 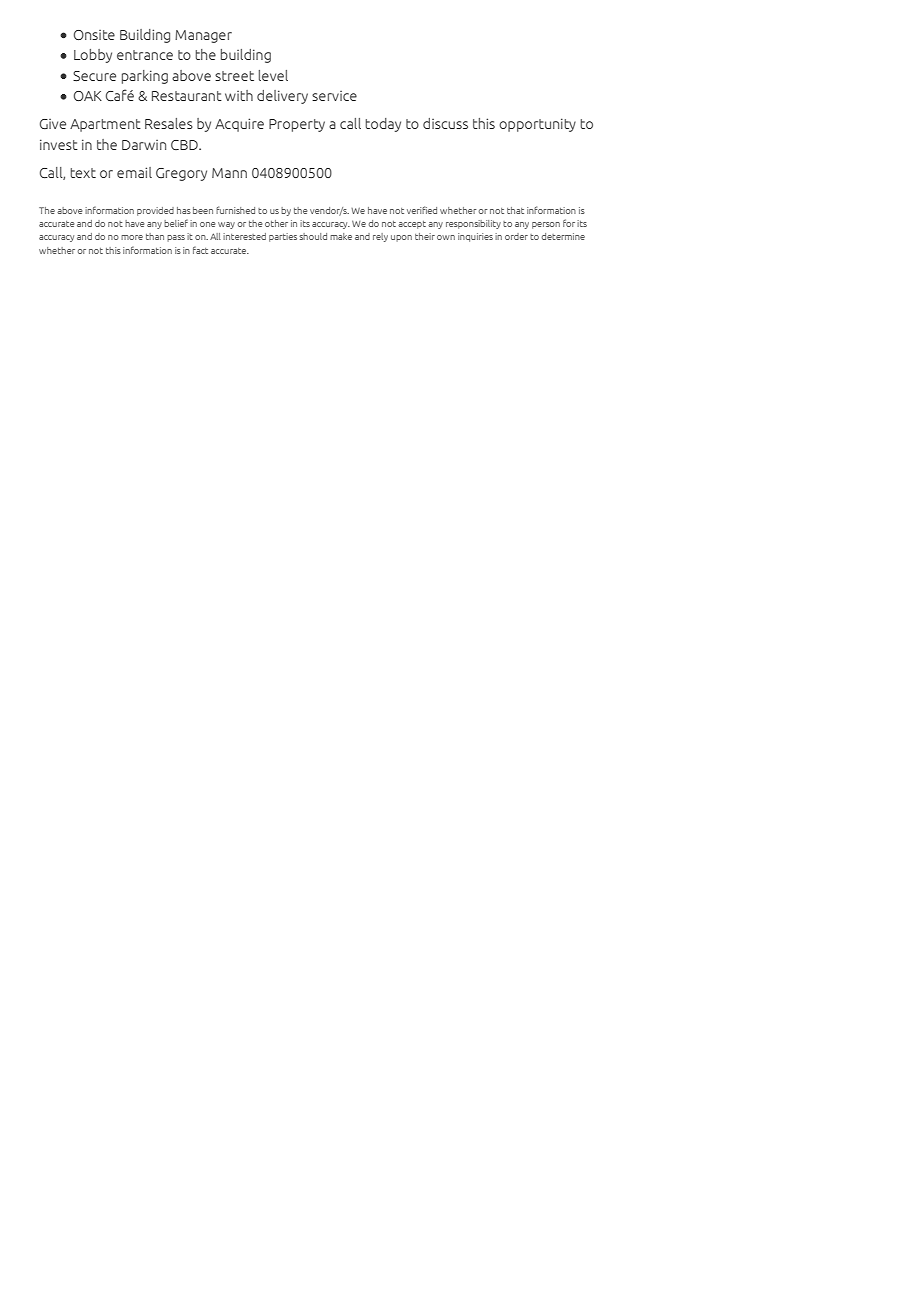 What do you see at coordinates (515, 210) in the page?
I see `that` at bounding box center [515, 210].
